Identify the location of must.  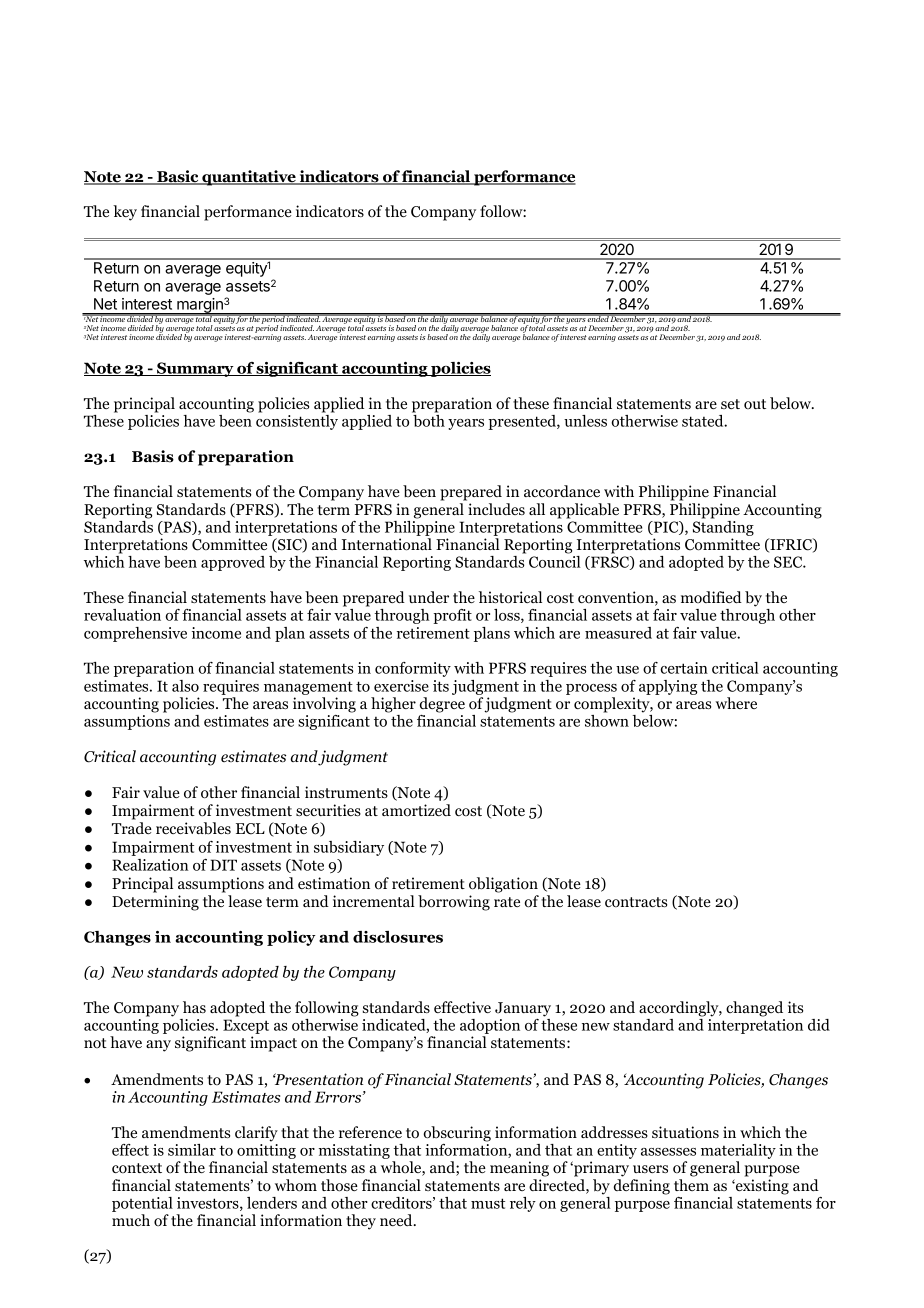
(488, 1203).
